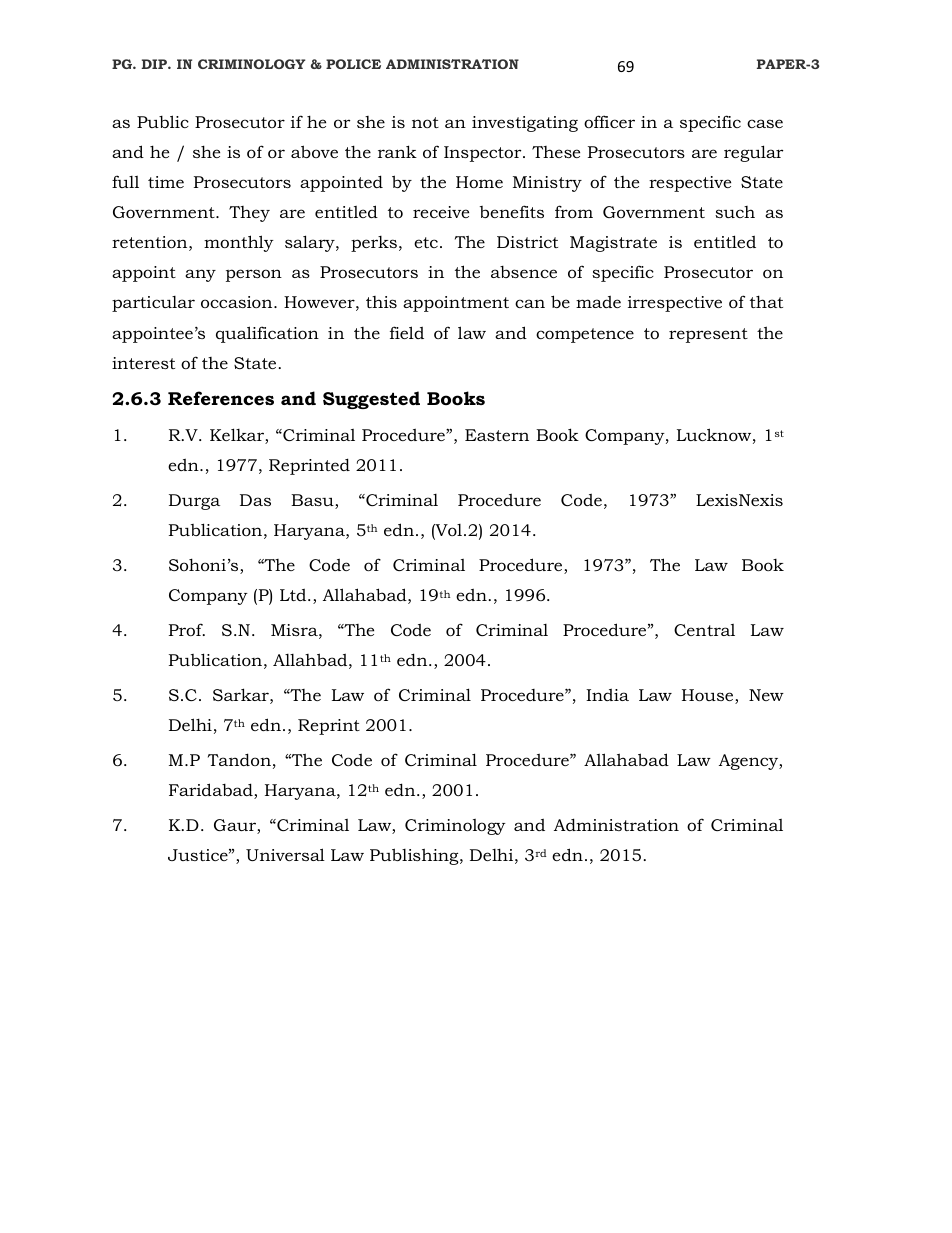 Image resolution: width=952 pixels, height=1233 pixels. I want to click on Prof, so click(187, 629).
